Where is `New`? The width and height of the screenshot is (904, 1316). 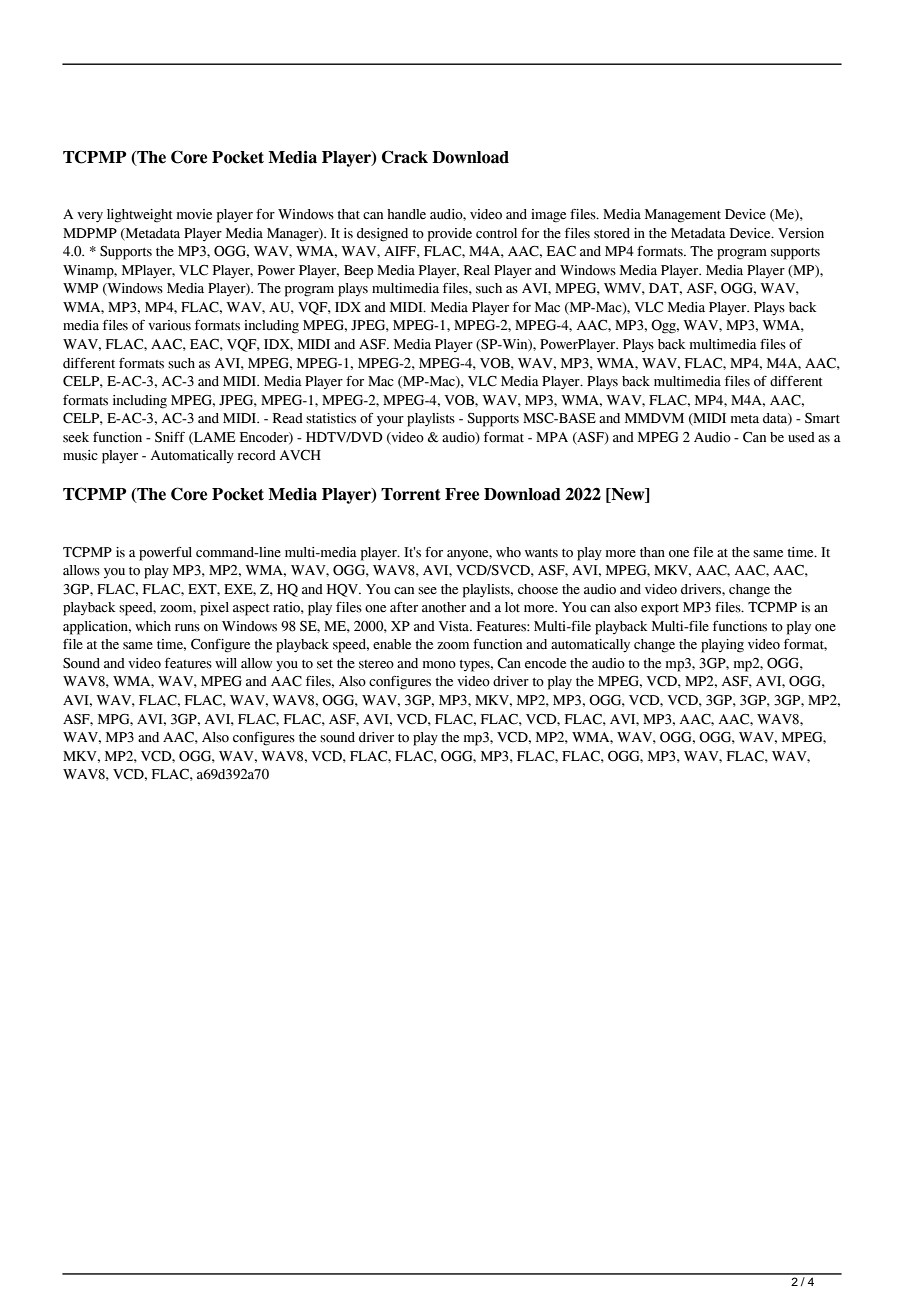
New is located at coordinates (628, 495).
